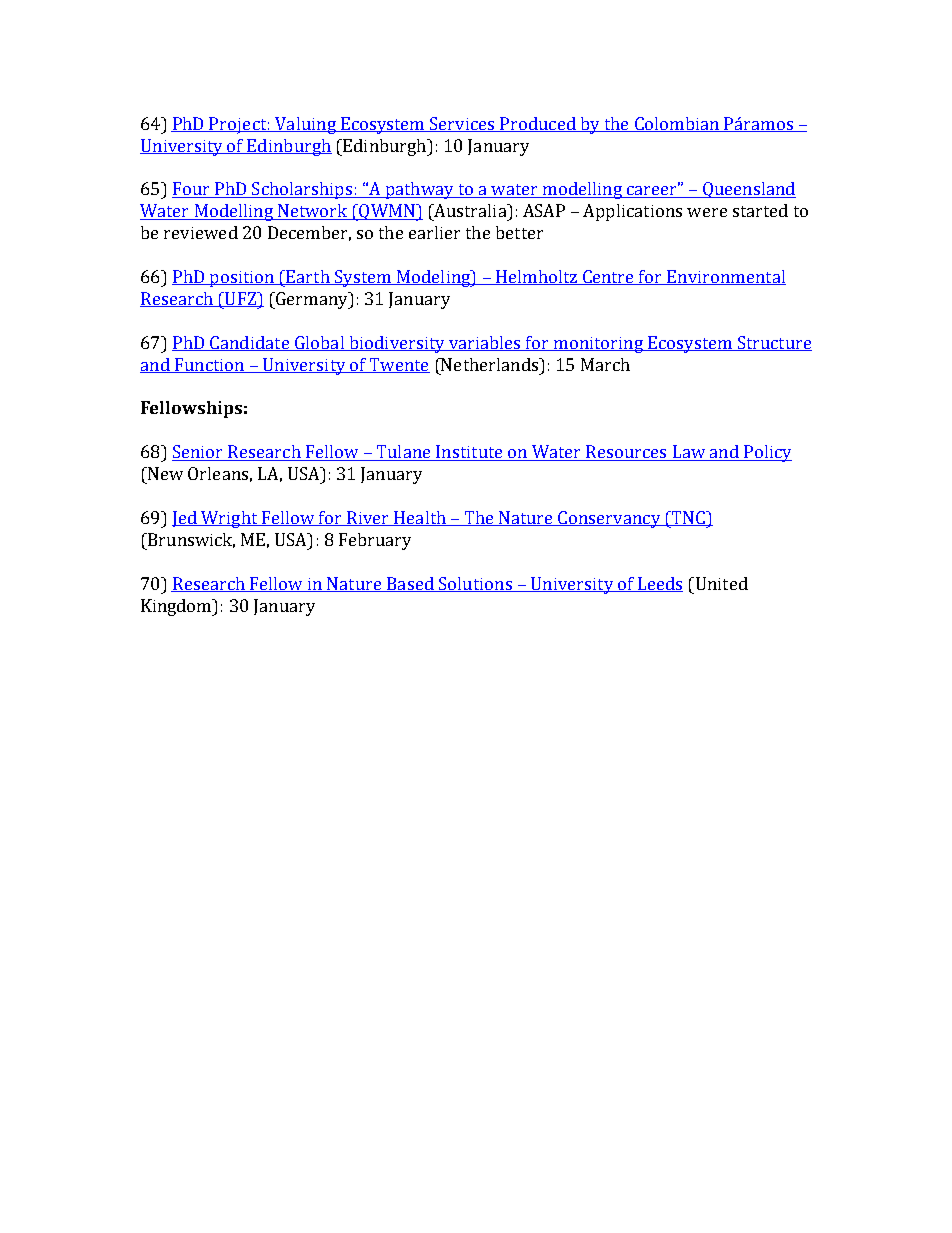  What do you see at coordinates (229, 519) in the screenshot?
I see `Wright` at bounding box center [229, 519].
